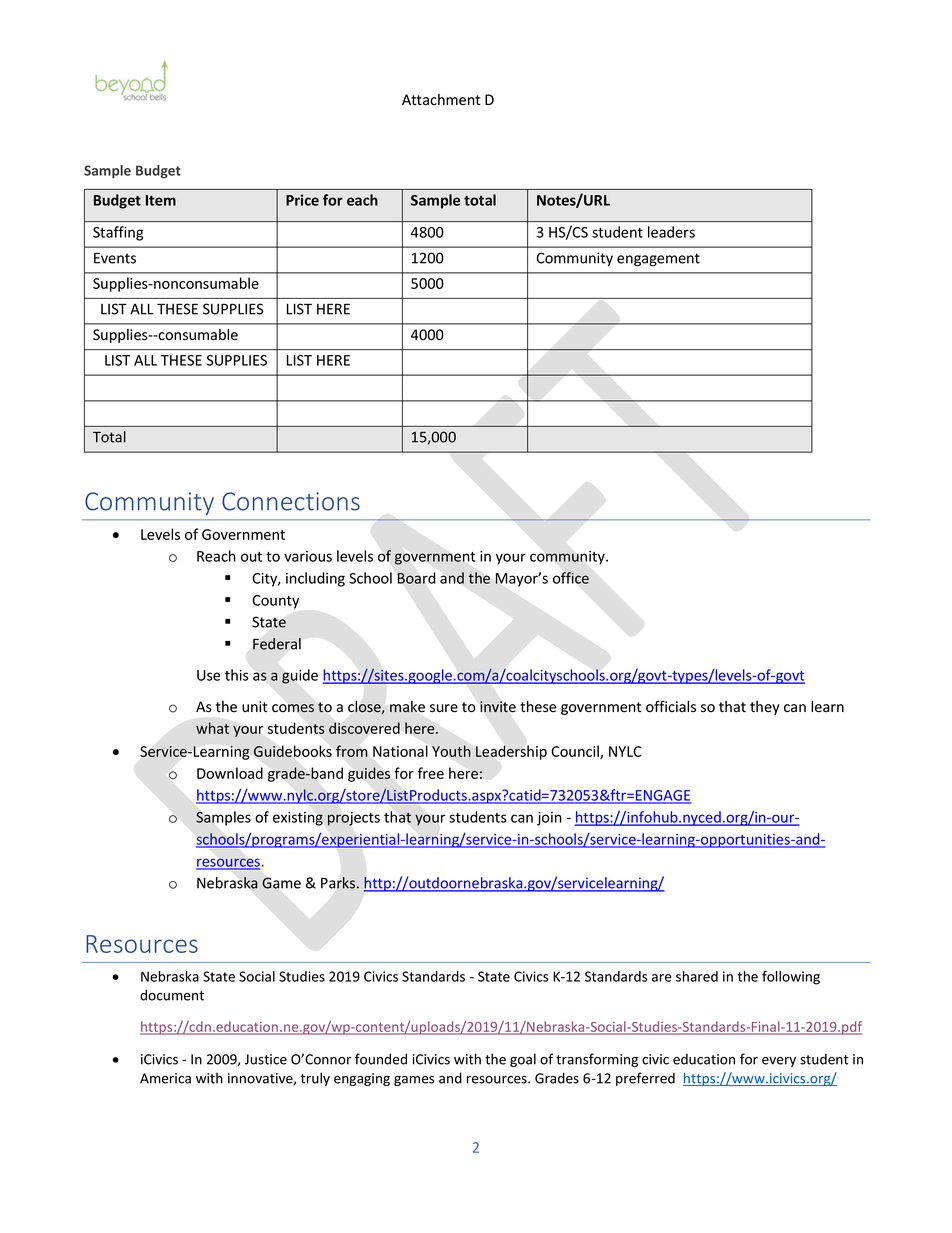  What do you see at coordinates (115, 258) in the screenshot?
I see `Events` at bounding box center [115, 258].
